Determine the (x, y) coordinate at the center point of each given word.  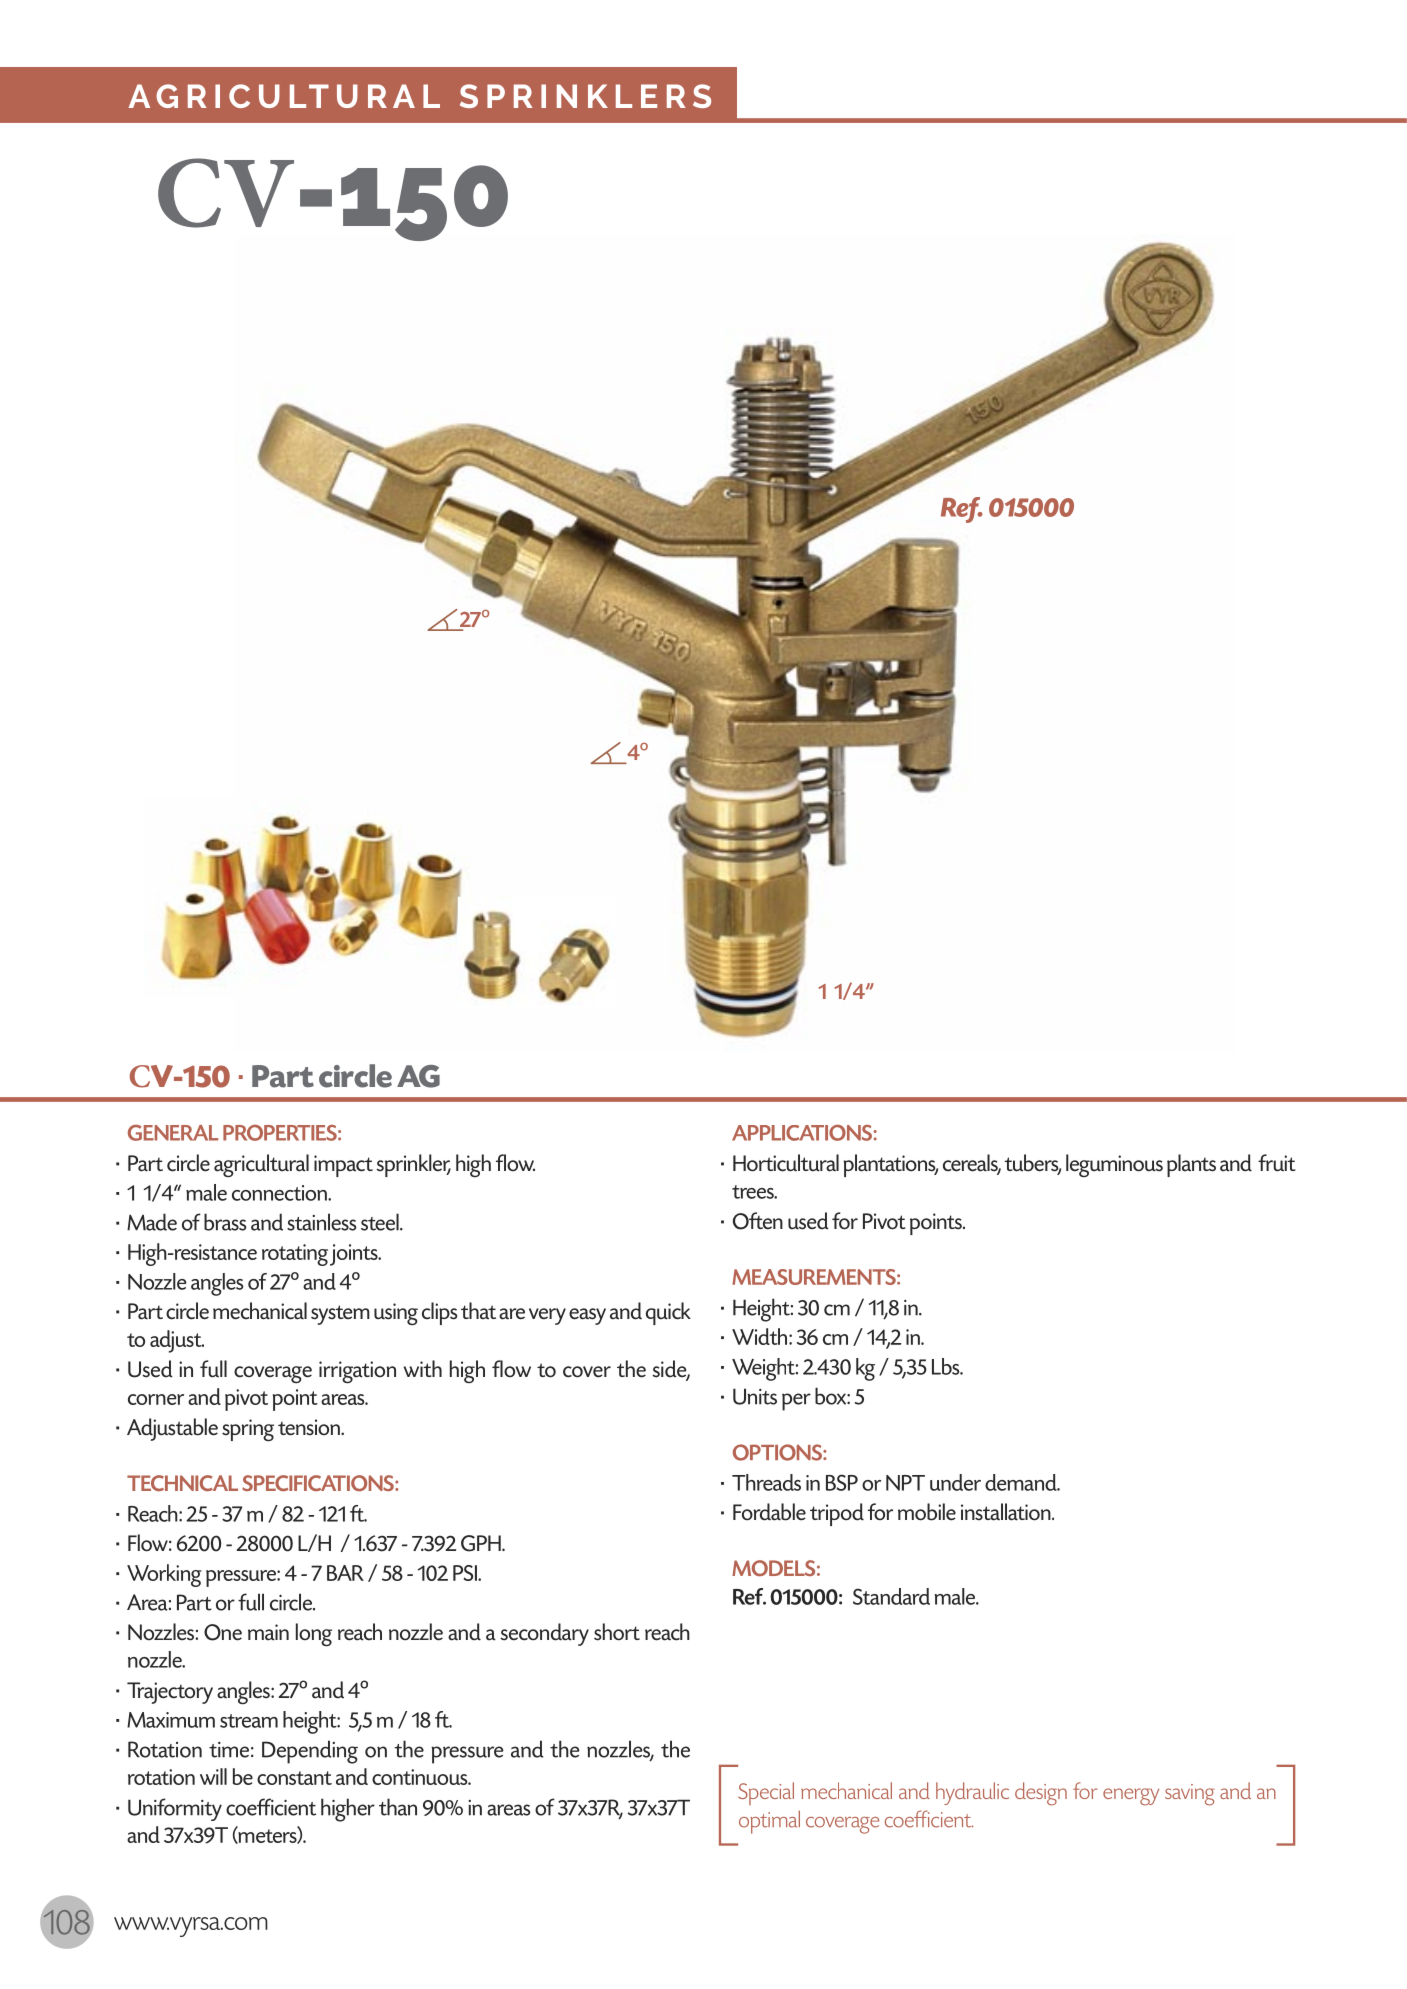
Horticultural (786, 1163)
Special (766, 1793)
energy (1131, 1797)
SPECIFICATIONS (319, 1483)
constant (294, 1778)
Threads (766, 1482)
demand (1022, 1482)
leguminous (1114, 1165)
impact (343, 1166)
